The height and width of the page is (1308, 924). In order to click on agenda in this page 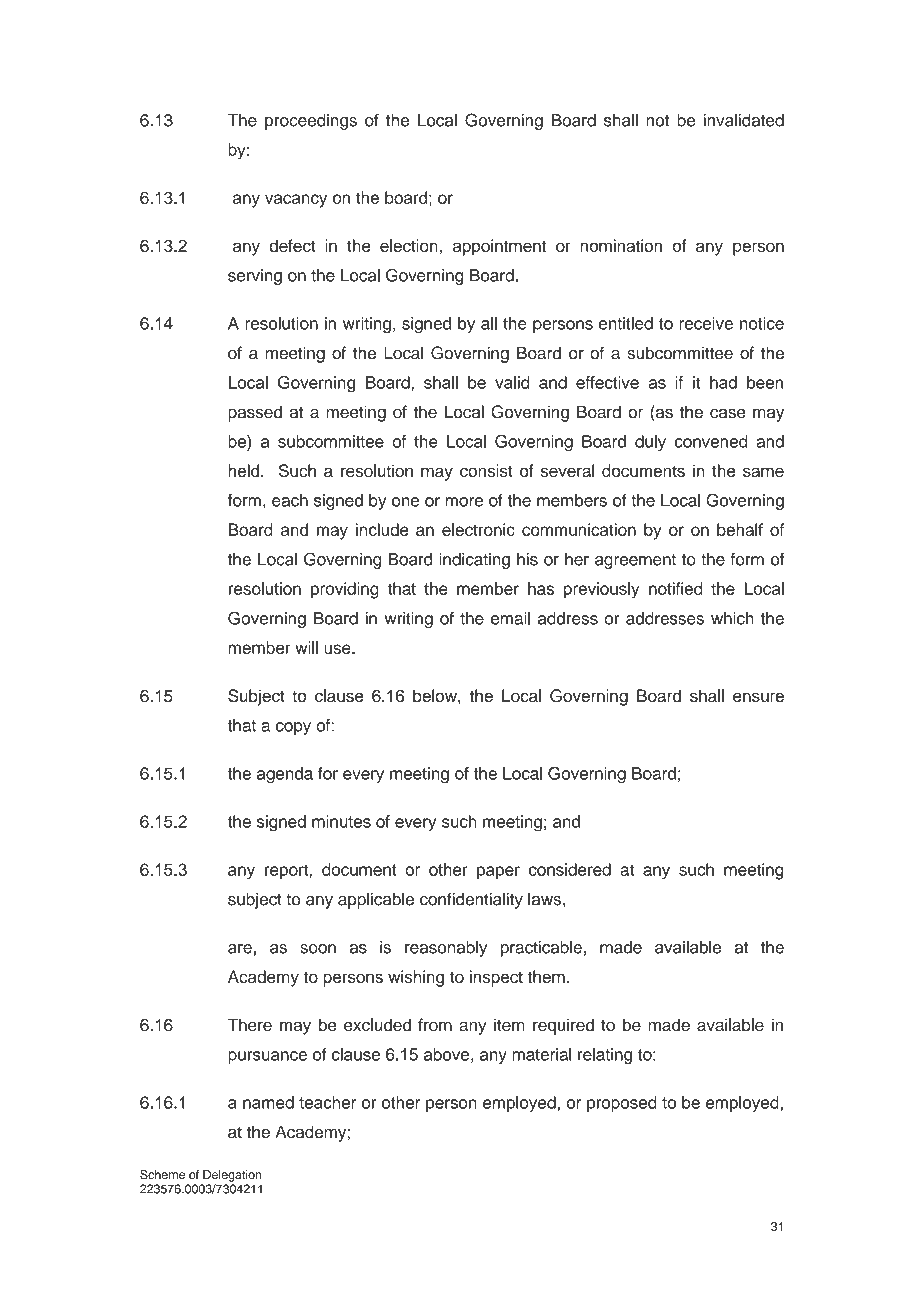, I will do `click(285, 775)`.
